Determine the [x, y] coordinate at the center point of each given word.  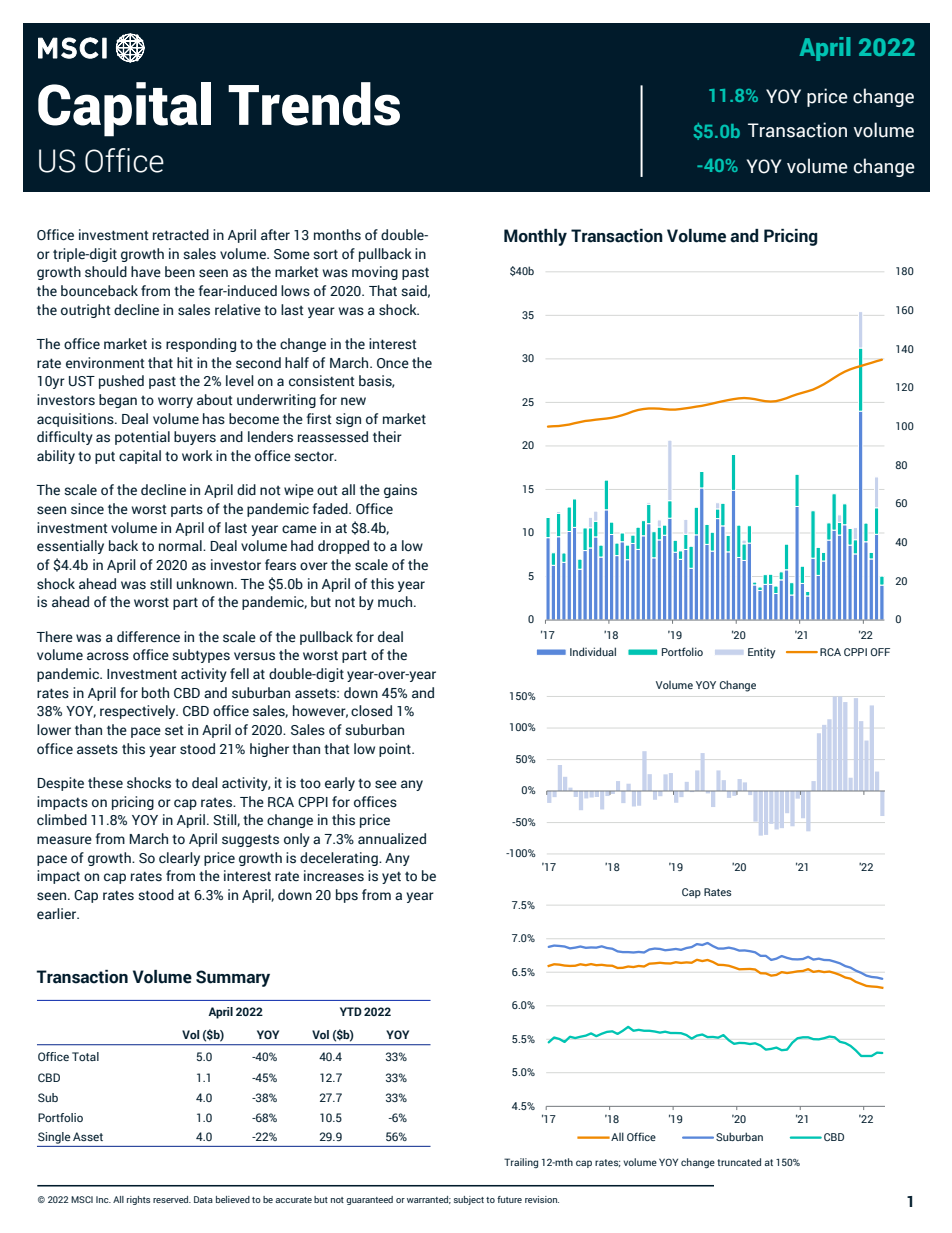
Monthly [535, 237]
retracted [181, 235]
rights [138, 1200]
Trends [314, 104]
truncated [739, 1162]
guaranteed [369, 1200]
